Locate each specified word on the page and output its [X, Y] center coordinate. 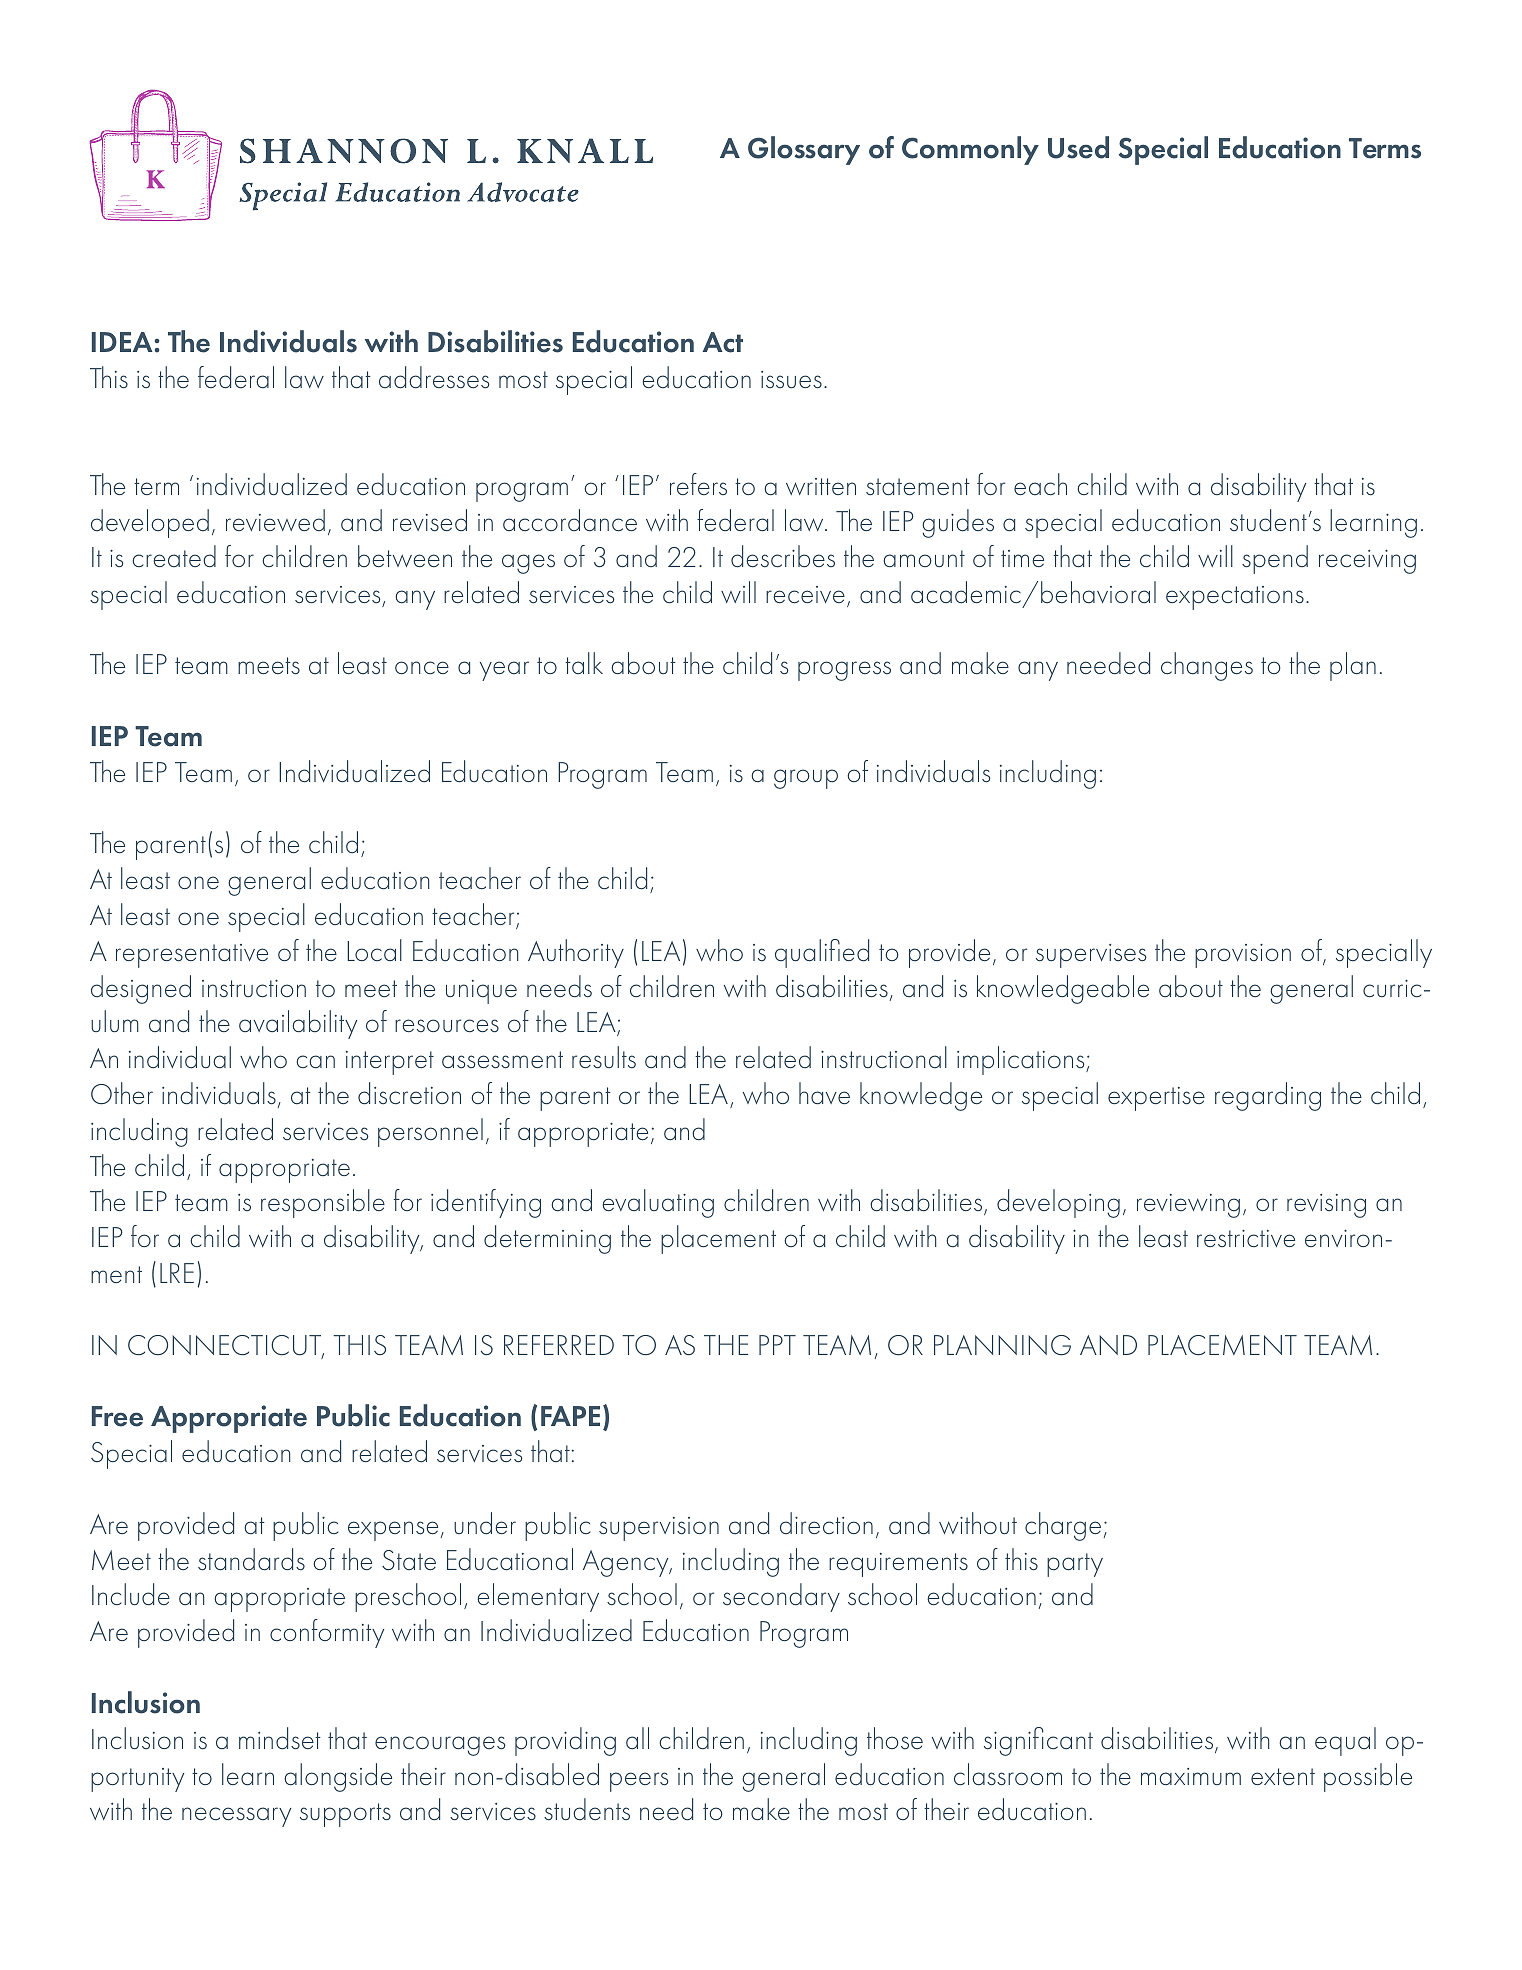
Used [1078, 147]
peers [639, 1782]
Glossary [804, 150]
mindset [280, 1738]
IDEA [122, 342]
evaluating [658, 1203]
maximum [1191, 1777]
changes [1207, 666]
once [422, 668]
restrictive [1246, 1239]
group [806, 779]
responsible [323, 1203]
